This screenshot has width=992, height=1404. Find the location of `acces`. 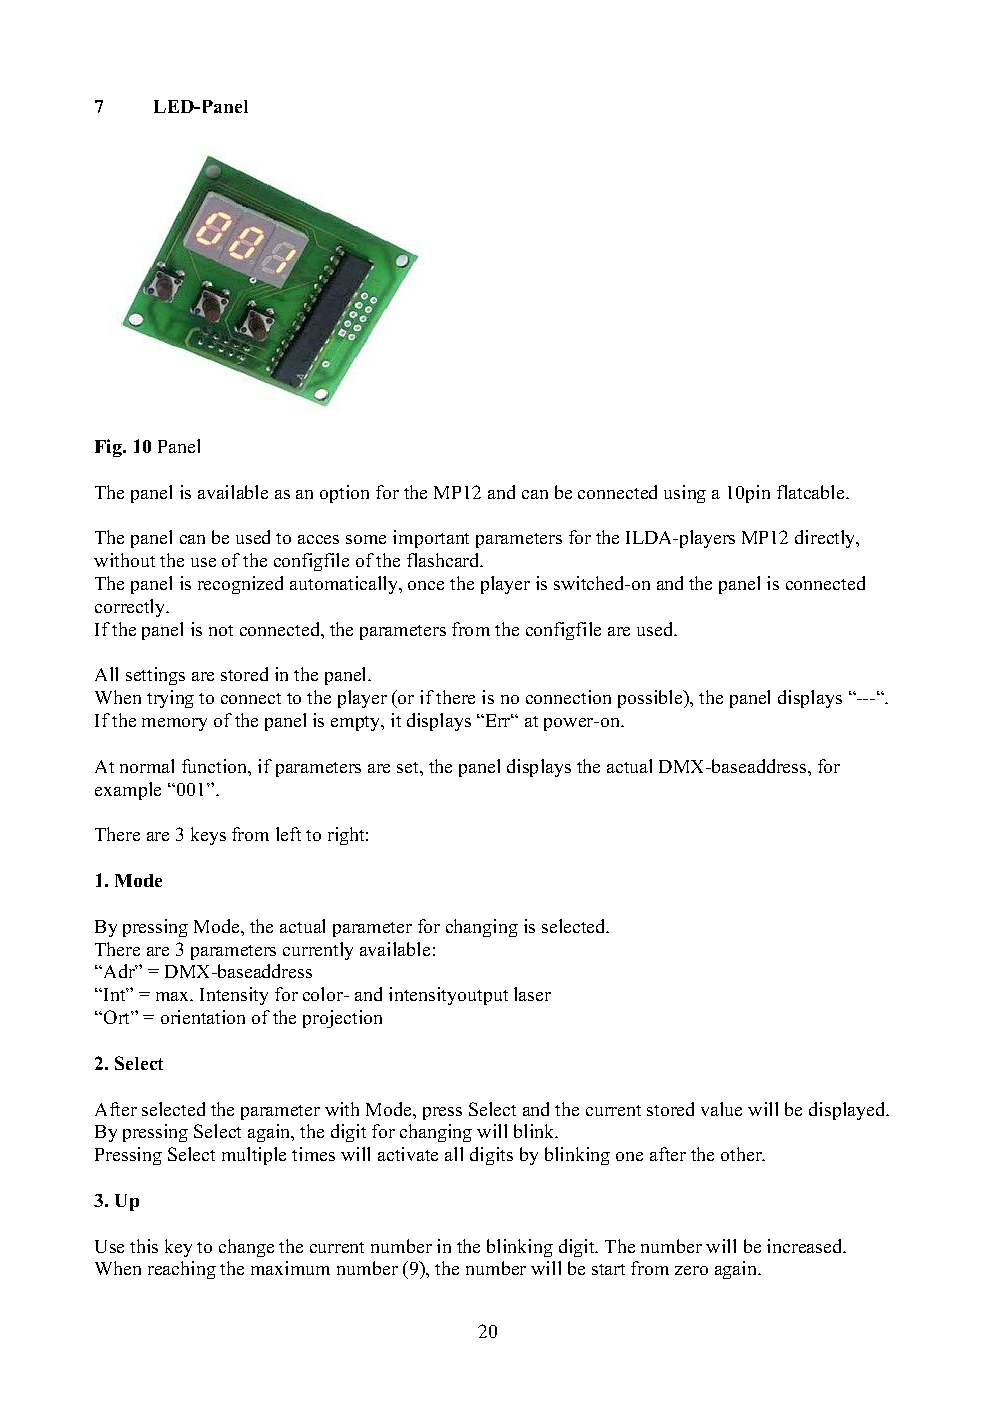

acces is located at coordinates (318, 539).
